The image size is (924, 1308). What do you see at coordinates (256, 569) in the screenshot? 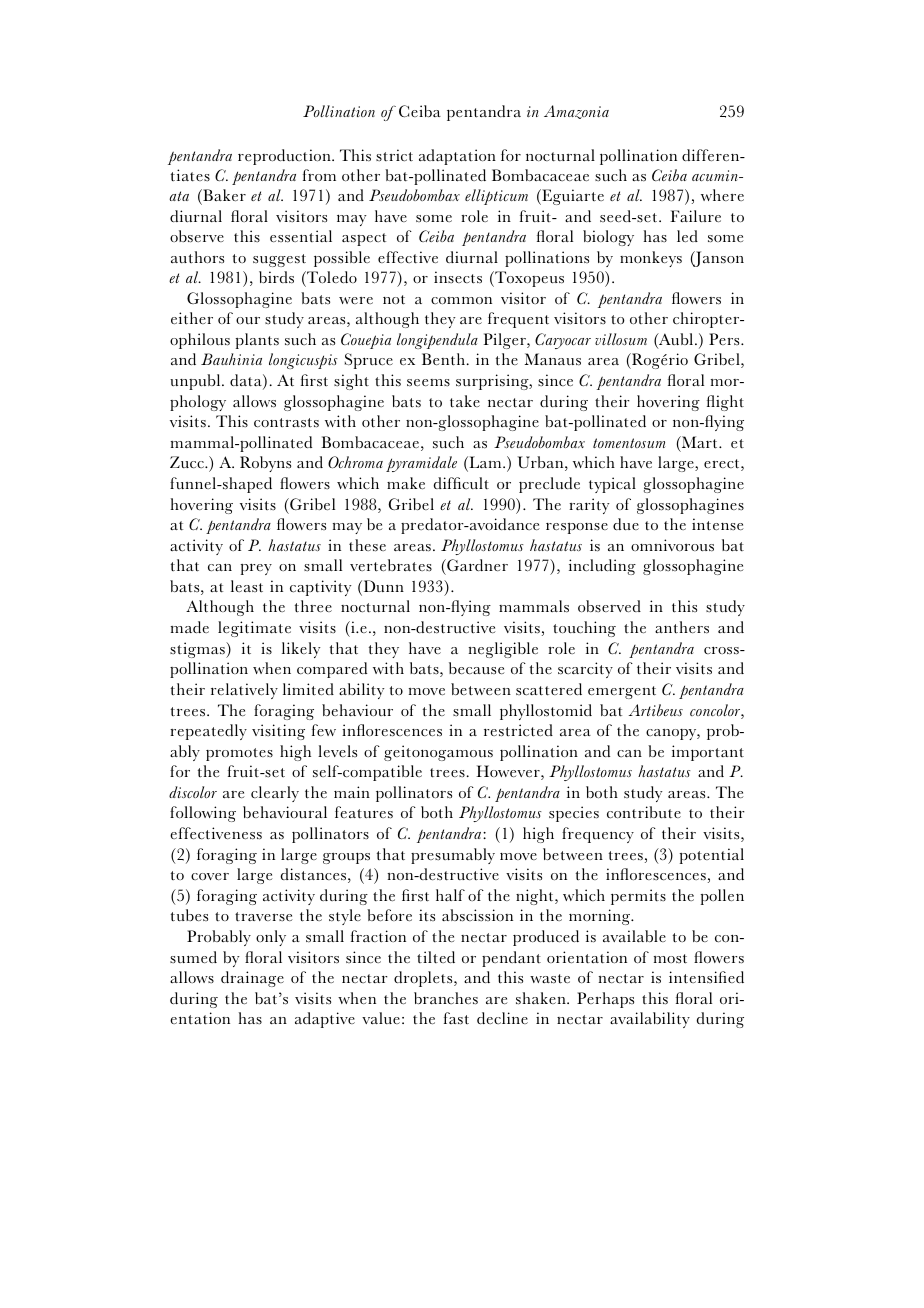
I see `prey` at bounding box center [256, 569].
